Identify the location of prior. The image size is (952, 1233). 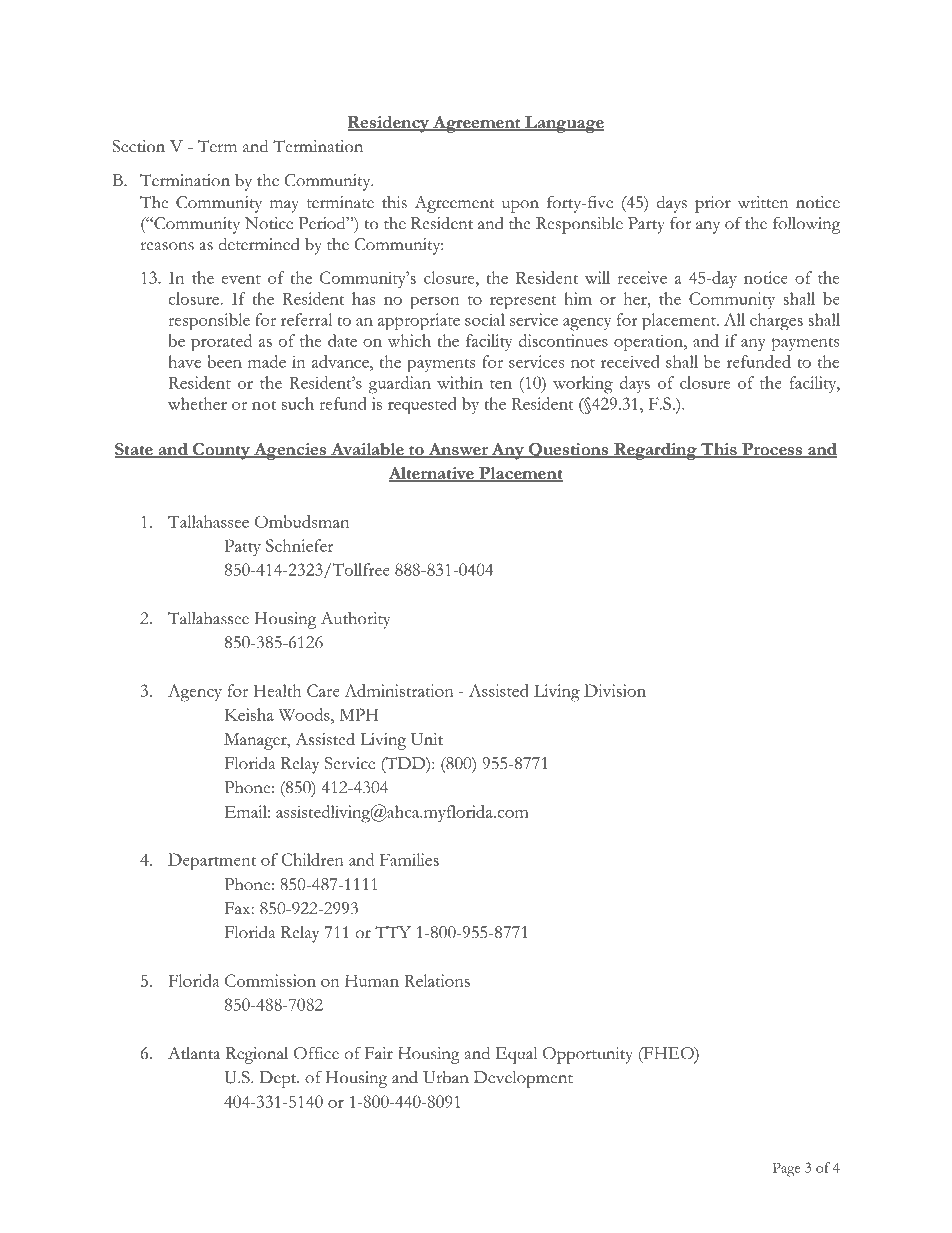
(713, 204).
